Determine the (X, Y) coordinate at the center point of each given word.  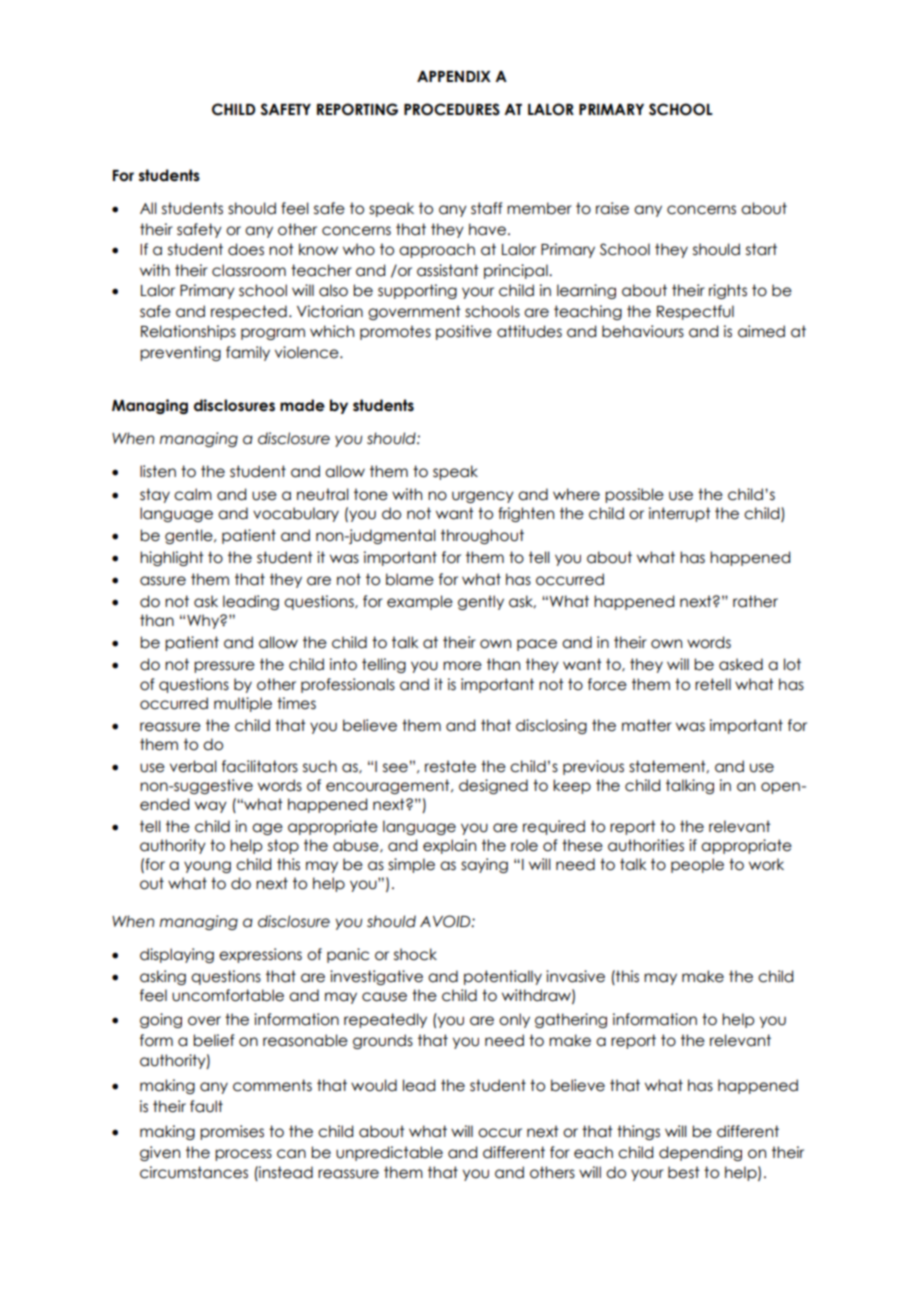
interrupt (680, 514)
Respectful (695, 312)
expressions (260, 955)
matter (647, 725)
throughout (482, 536)
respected (249, 312)
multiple (243, 704)
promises (232, 1132)
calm (193, 494)
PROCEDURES (452, 109)
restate (450, 766)
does (246, 249)
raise (612, 208)
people (697, 865)
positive (464, 332)
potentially (503, 977)
